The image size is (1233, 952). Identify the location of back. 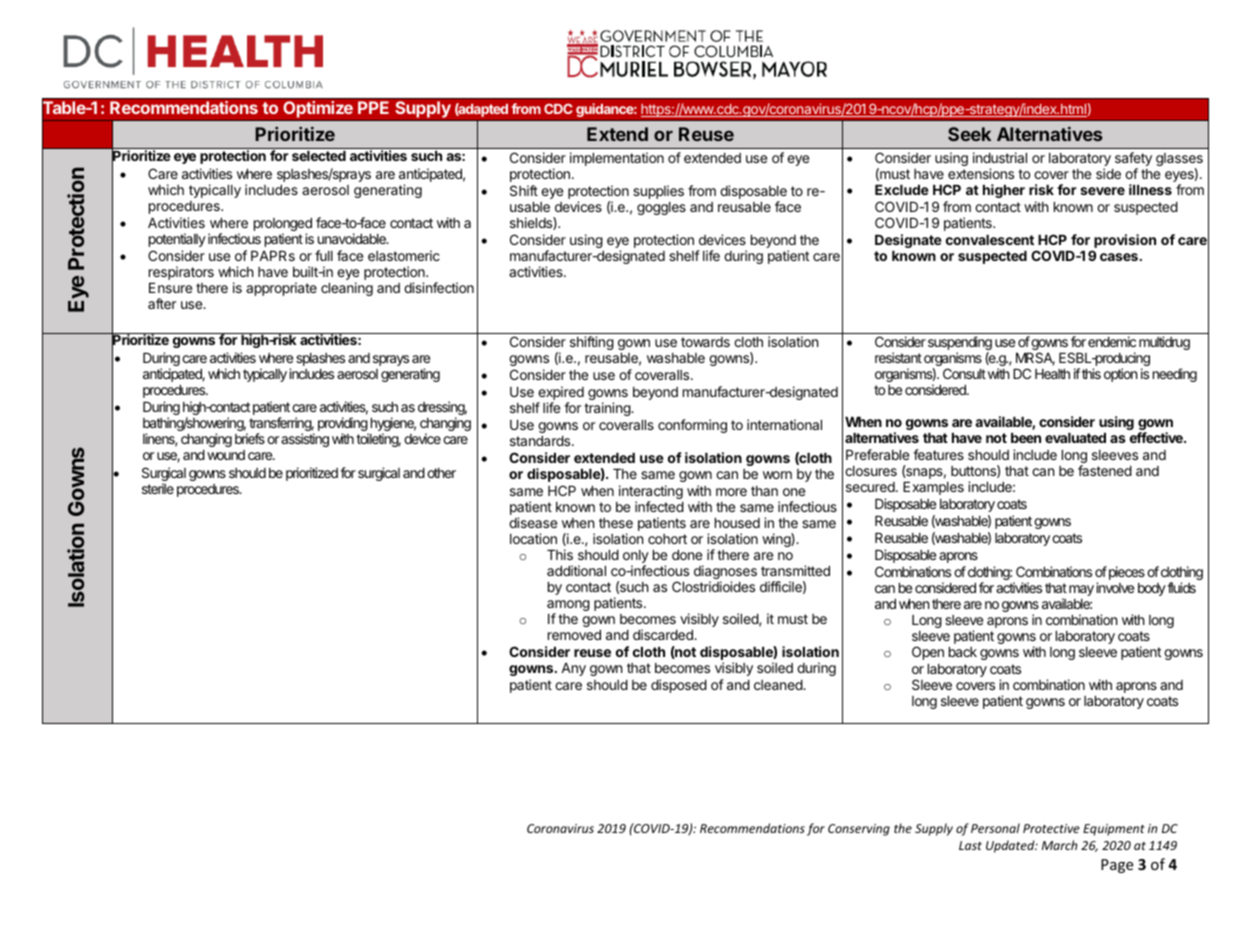
(963, 652).
